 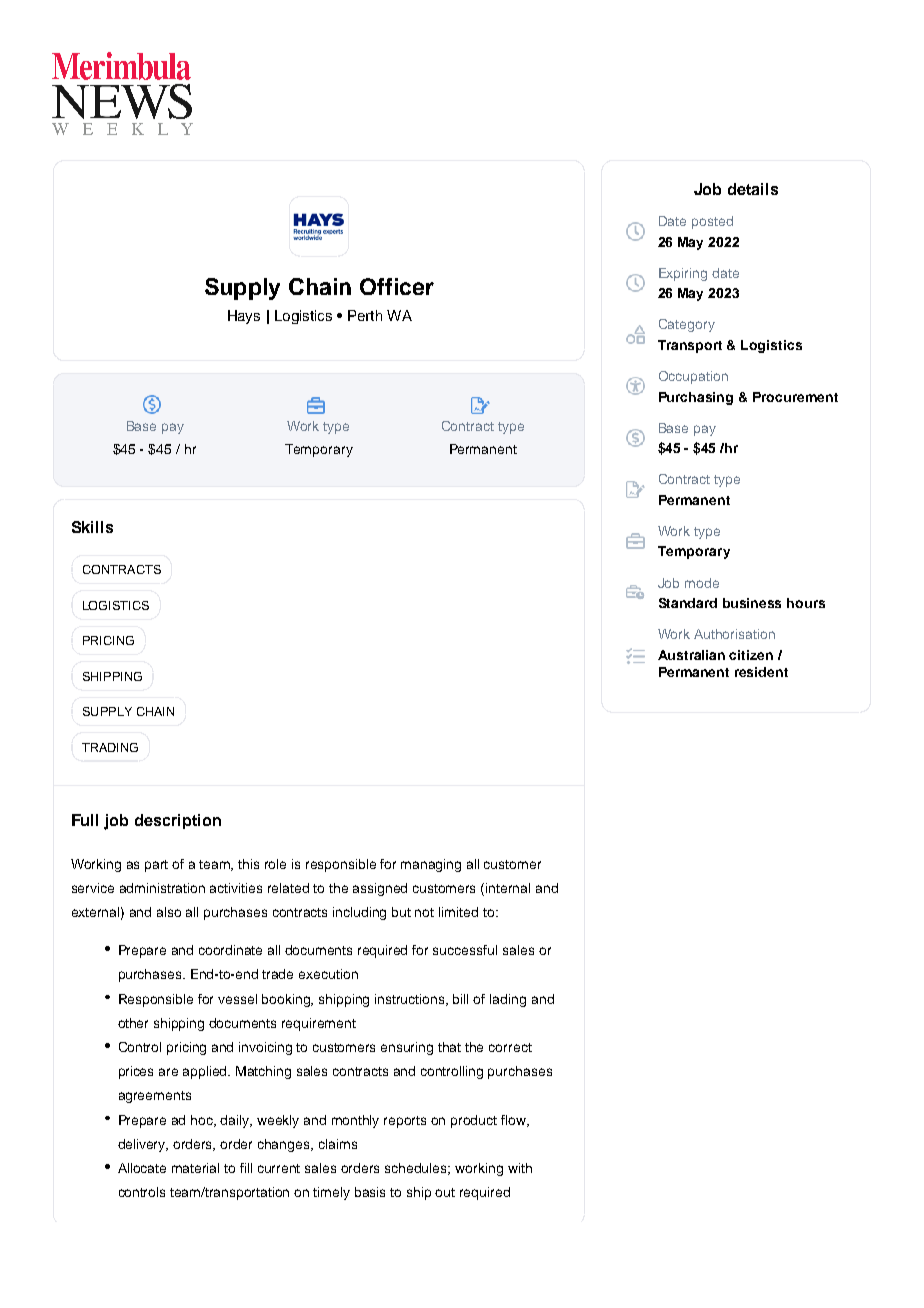 I want to click on posted, so click(x=712, y=222).
